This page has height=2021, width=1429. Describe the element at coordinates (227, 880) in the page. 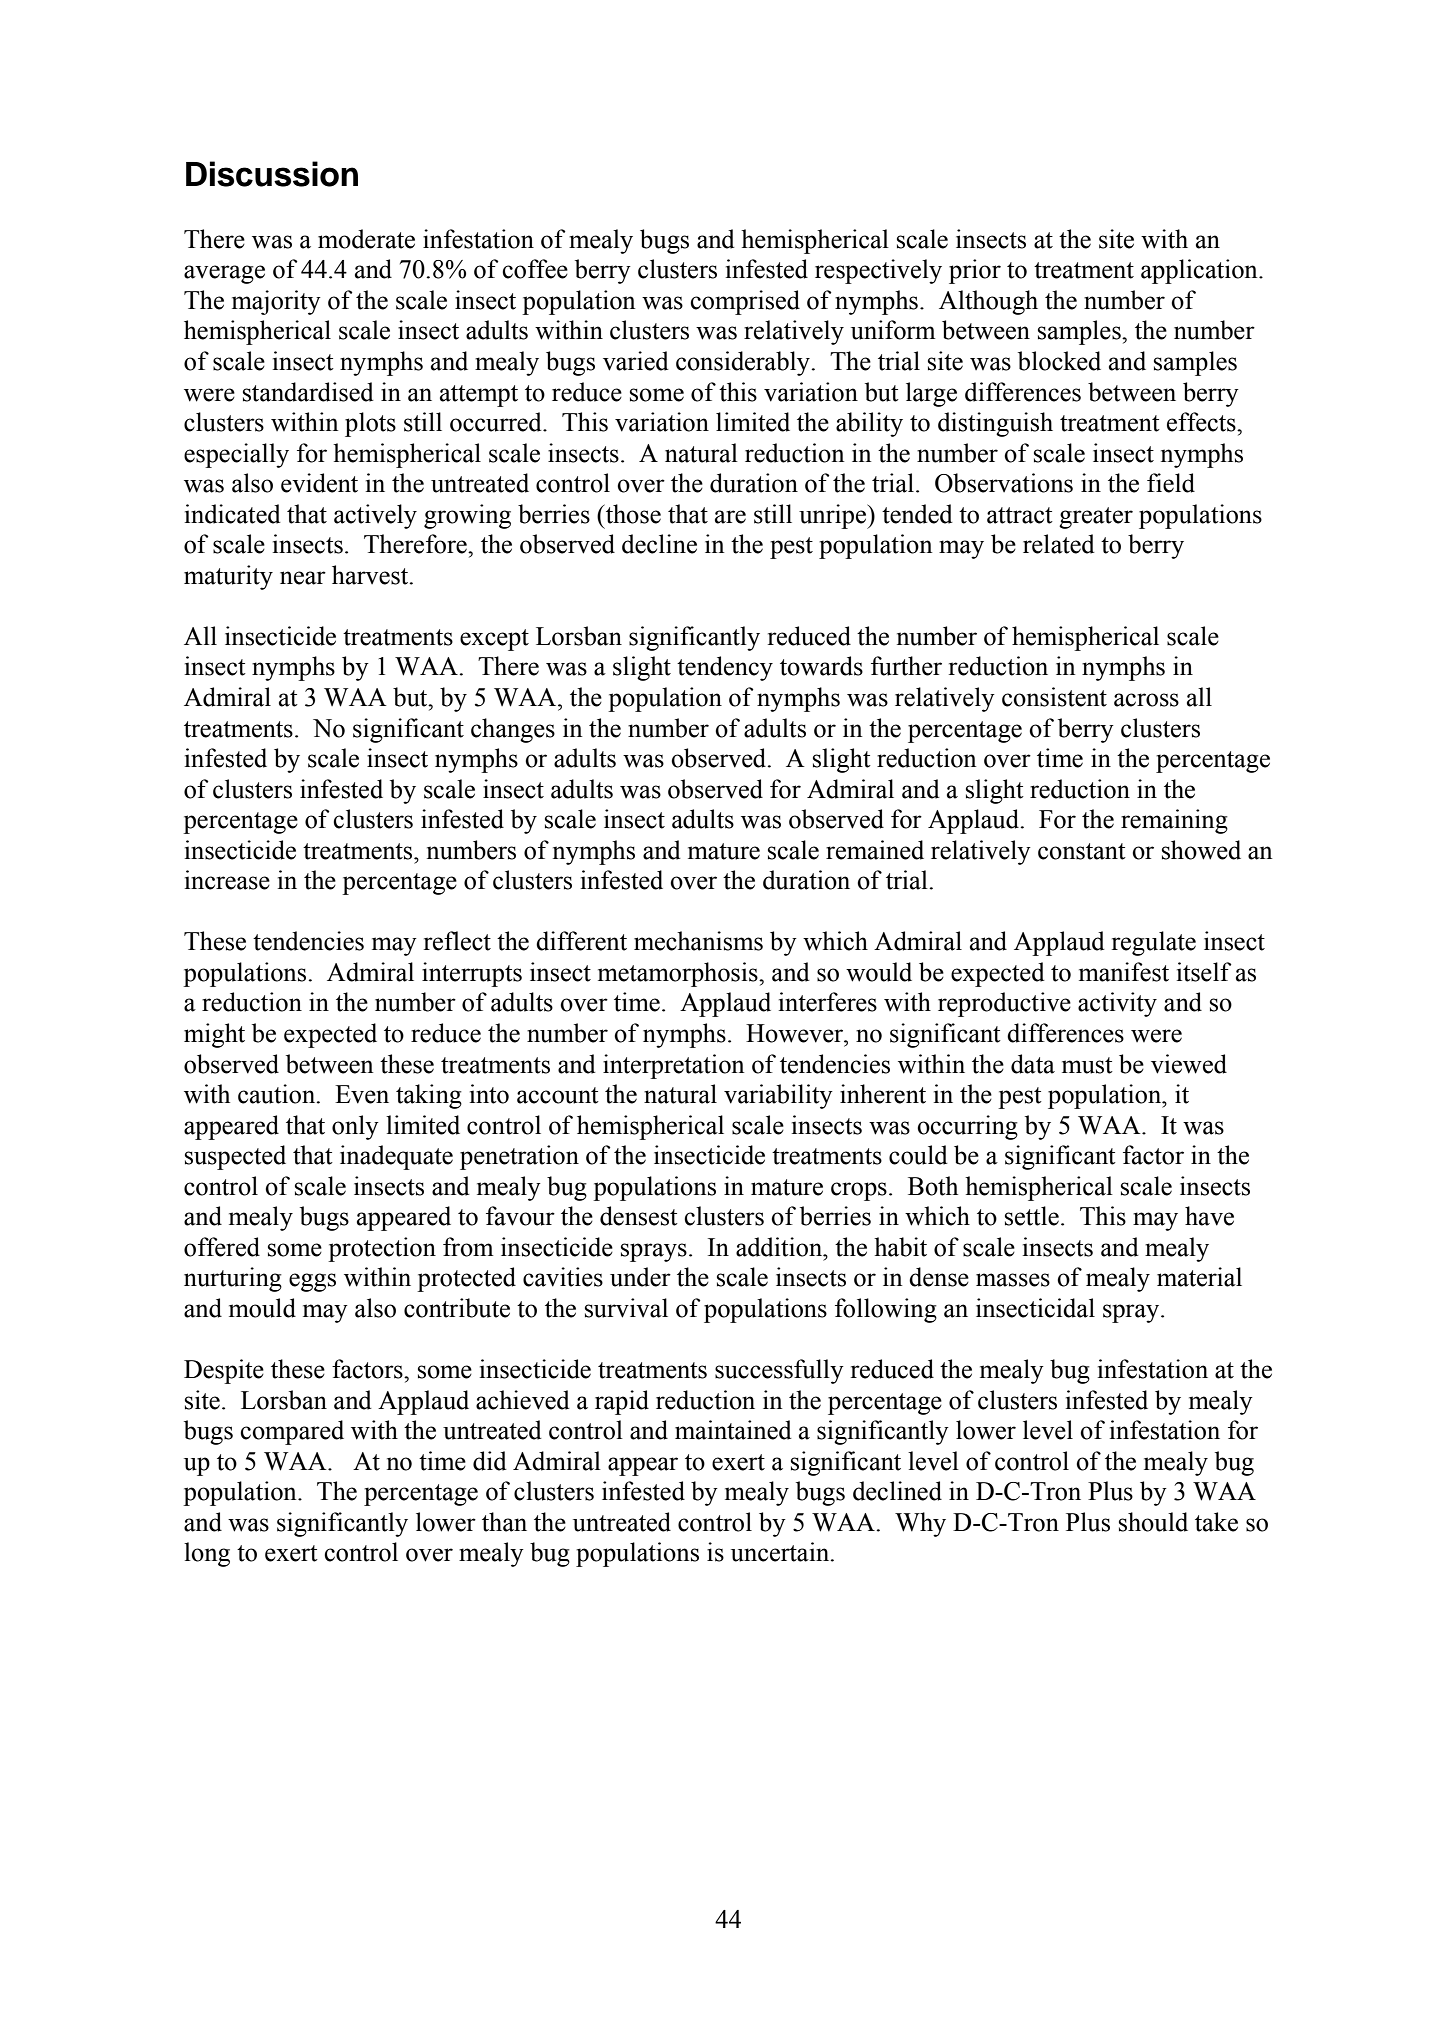

I see `increase` at that location.
